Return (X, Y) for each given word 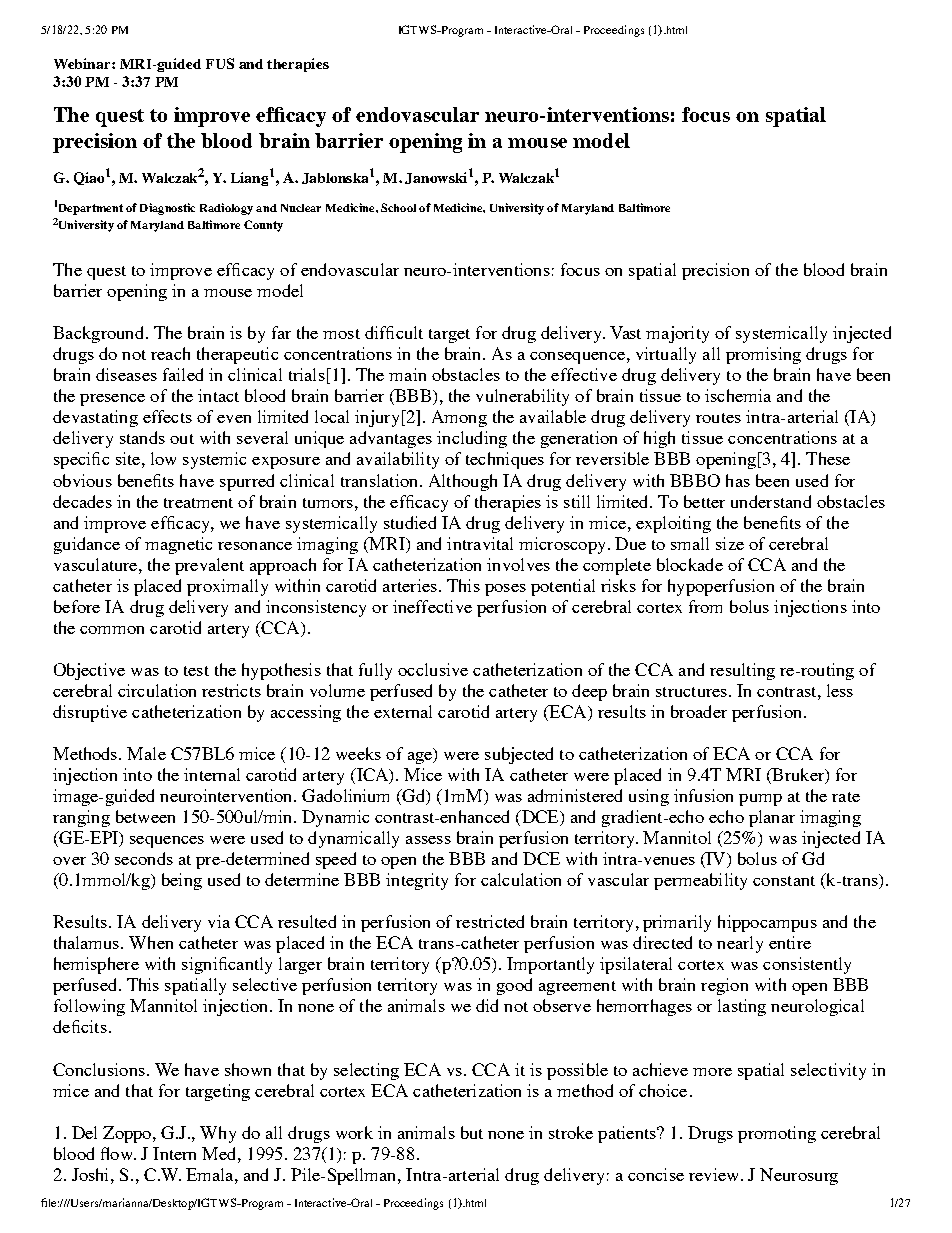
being (182, 881)
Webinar (83, 63)
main (407, 374)
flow (118, 1153)
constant (784, 881)
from (705, 606)
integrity (417, 881)
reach (170, 353)
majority (677, 334)
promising (763, 355)
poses (505, 590)
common (112, 630)
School (398, 207)
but (472, 1132)
